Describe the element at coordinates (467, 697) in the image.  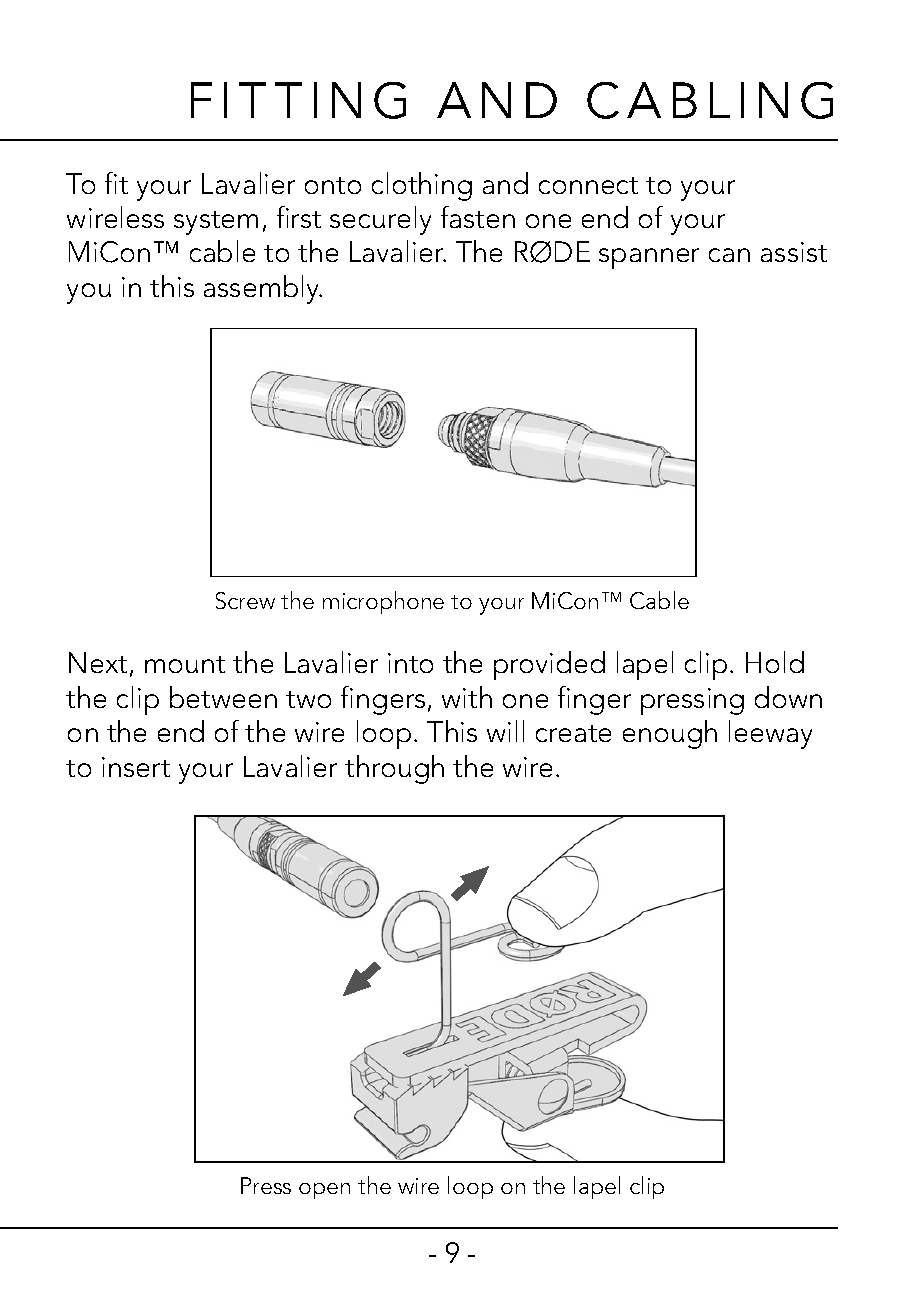
I see `with` at that location.
